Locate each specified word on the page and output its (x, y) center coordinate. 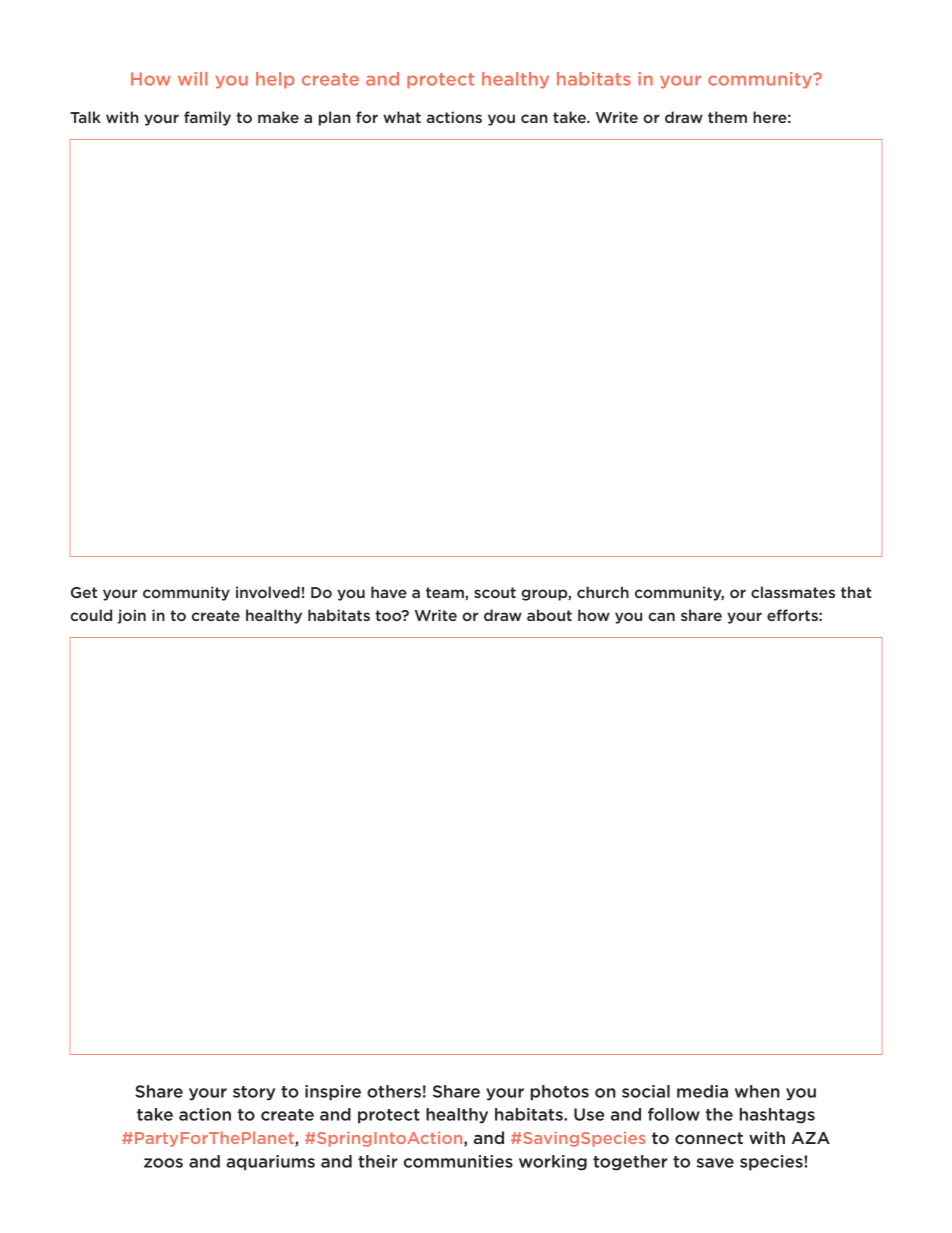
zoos (163, 1163)
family (207, 118)
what (402, 117)
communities (458, 1161)
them (727, 117)
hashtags (777, 1116)
